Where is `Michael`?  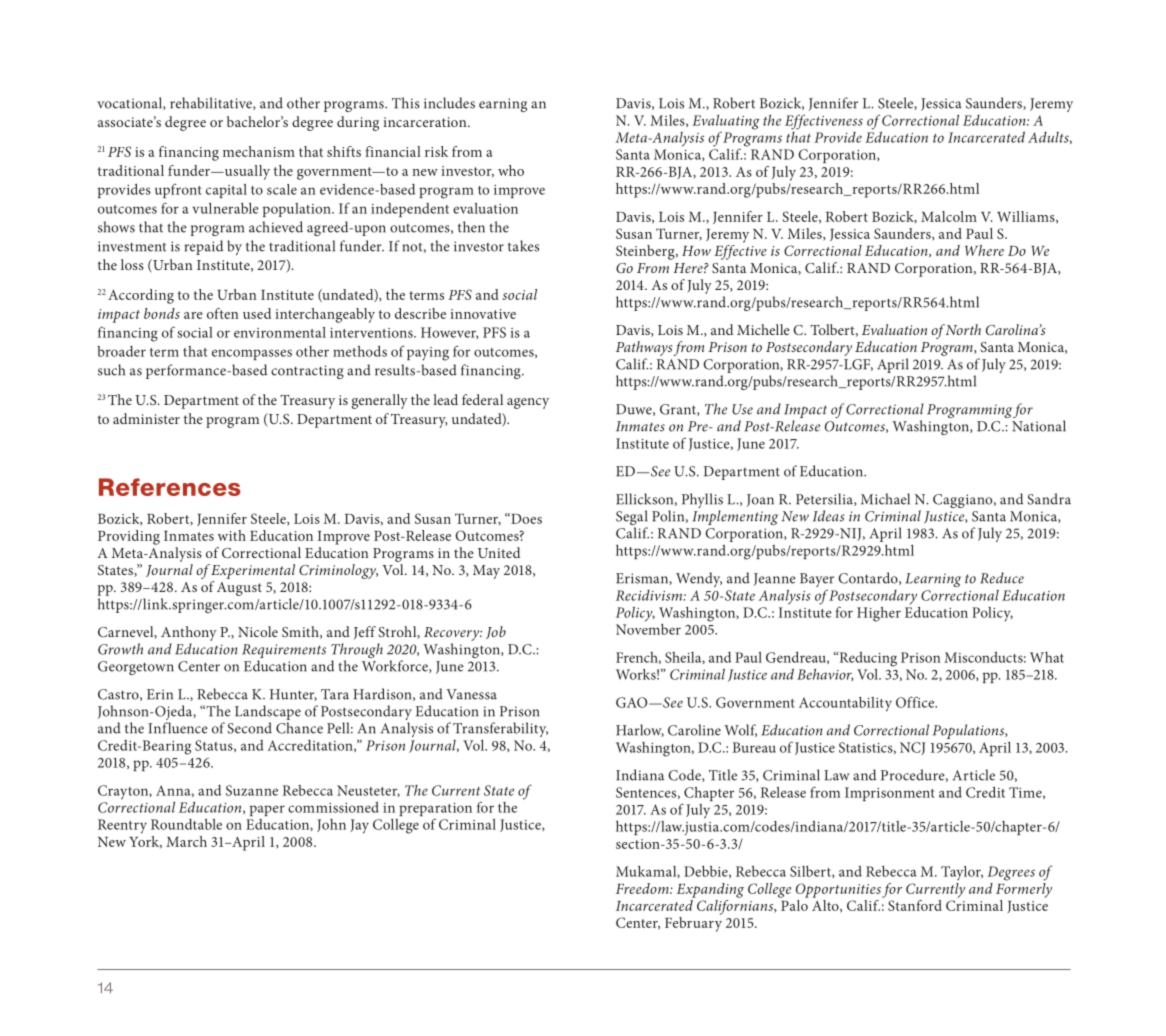 Michael is located at coordinates (885, 499).
